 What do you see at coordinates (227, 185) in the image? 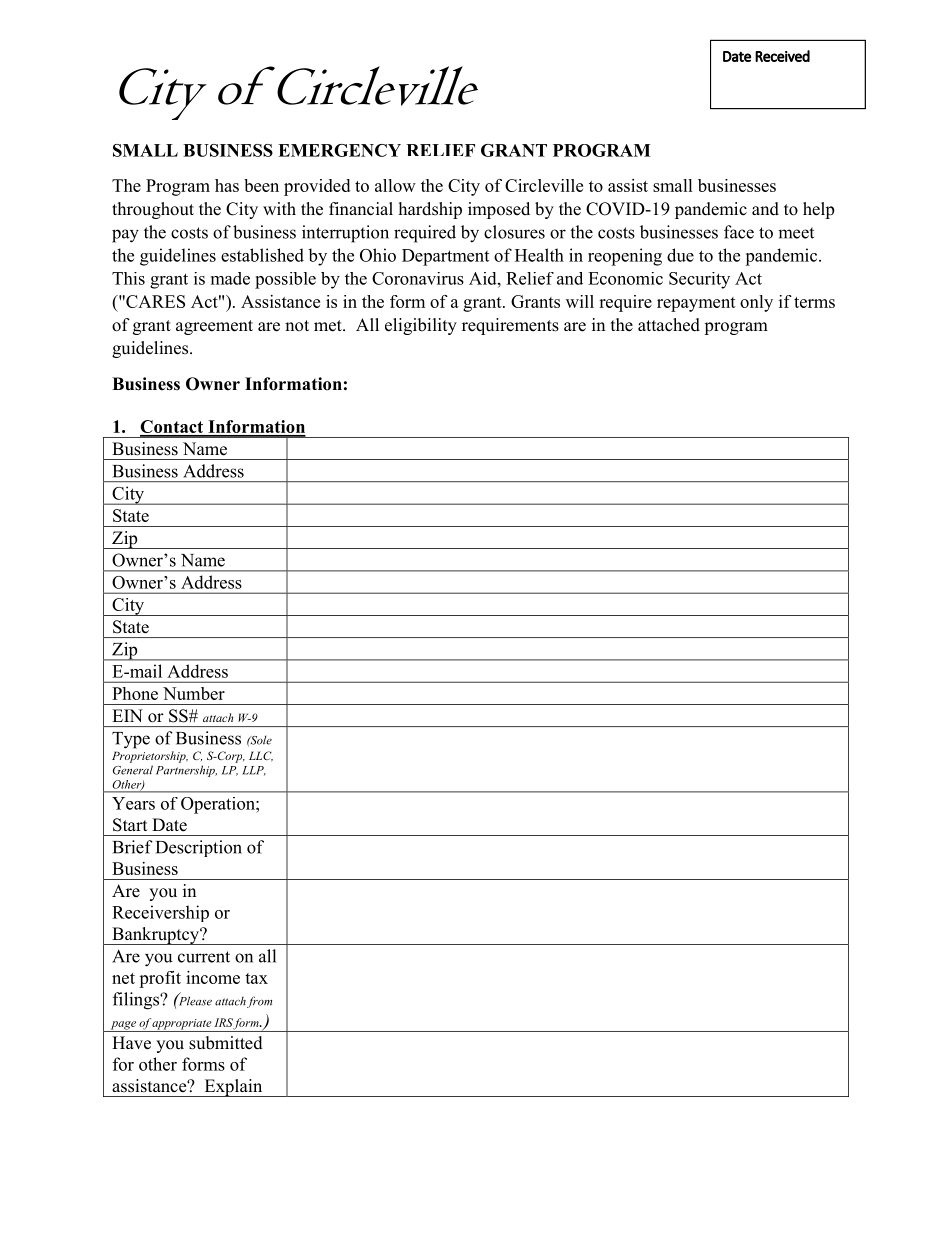
I see `has` at bounding box center [227, 185].
